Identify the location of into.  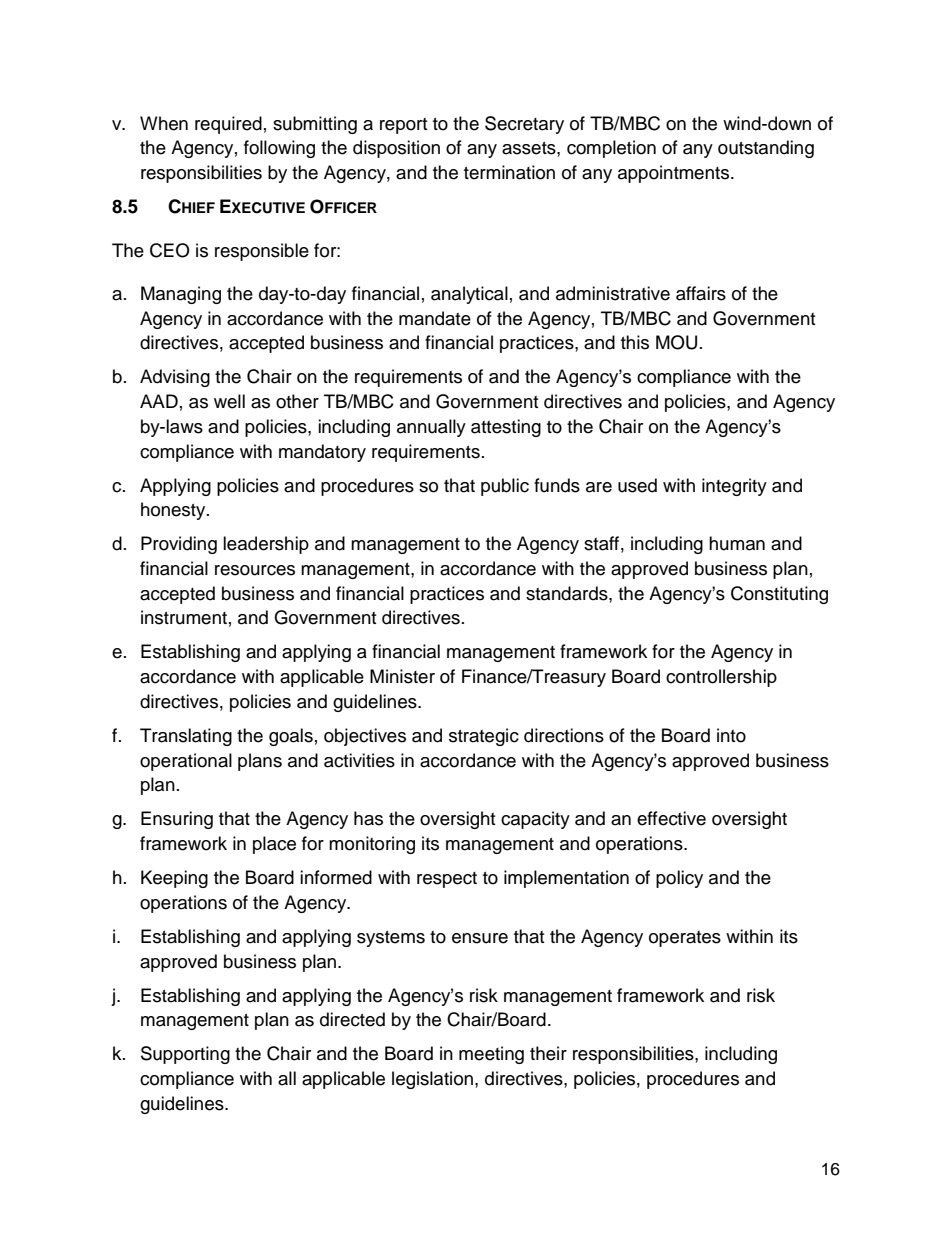
(731, 735).
